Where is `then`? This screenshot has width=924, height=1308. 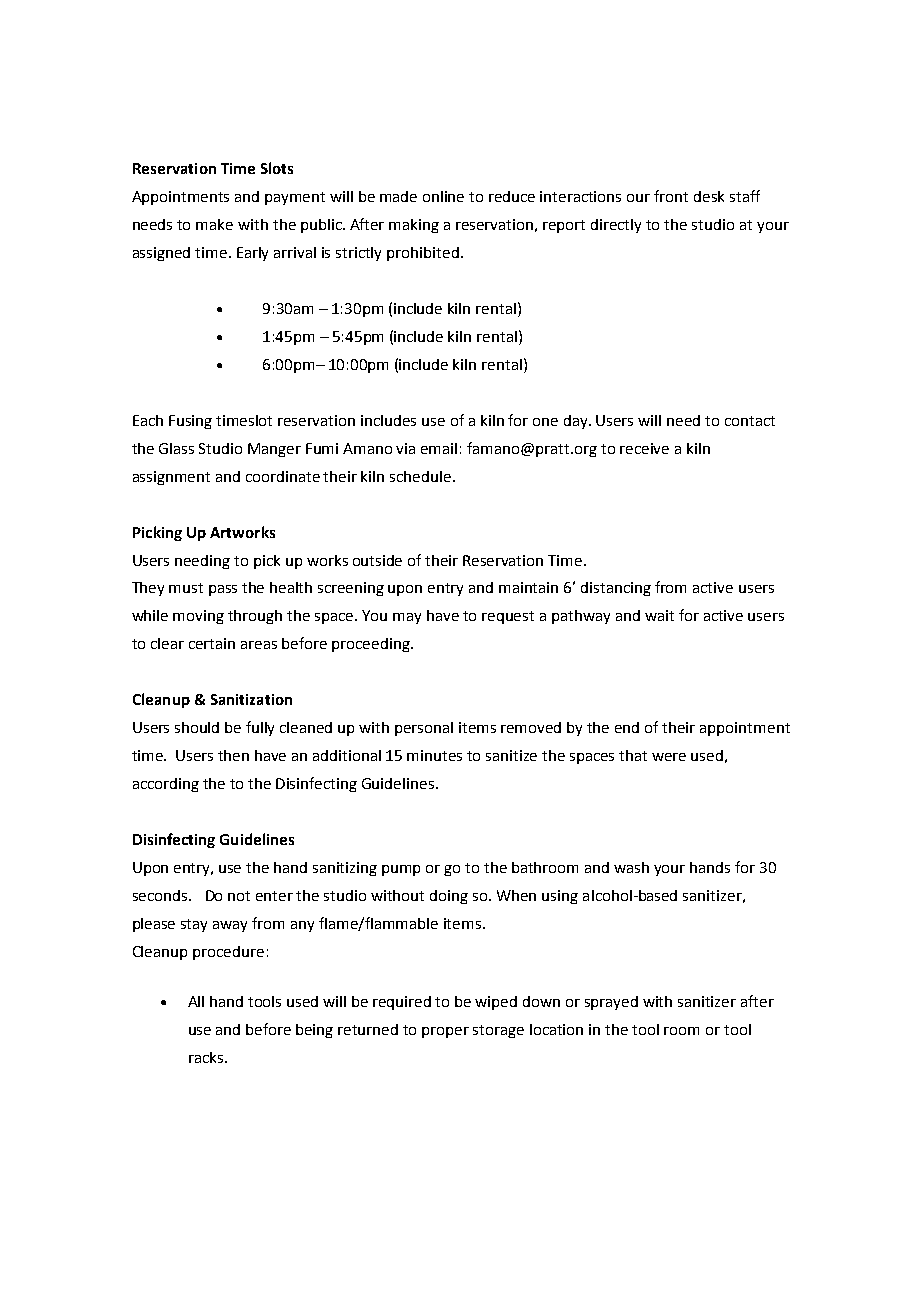
then is located at coordinates (233, 755).
